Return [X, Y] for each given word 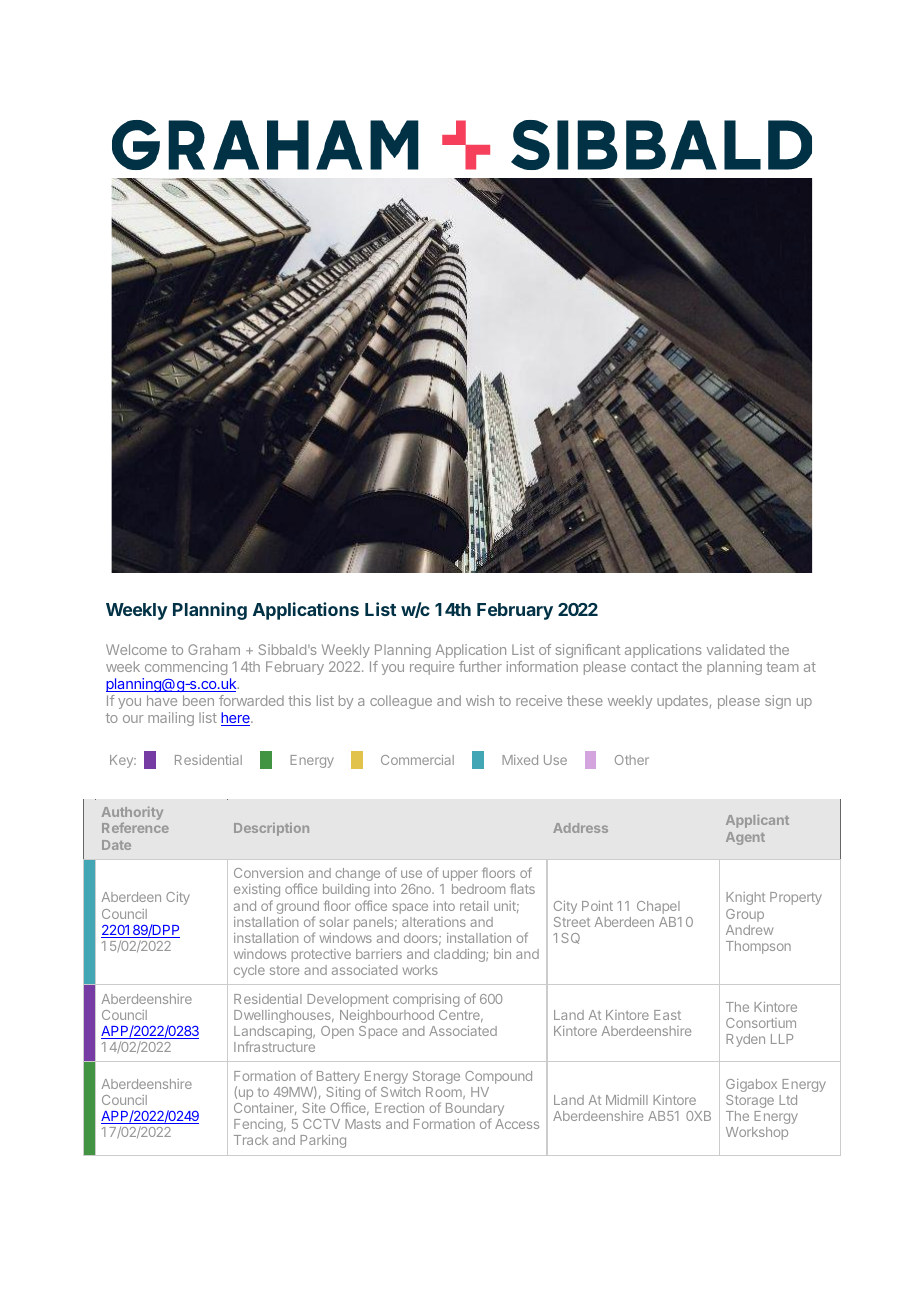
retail [474, 906]
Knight [745, 898]
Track [251, 1140]
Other [632, 760]
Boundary [475, 1111]
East [667, 1015]
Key [122, 761]
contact [654, 667]
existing [257, 892]
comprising [426, 1000]
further [480, 666]
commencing [184, 670]
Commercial [417, 760]
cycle [249, 971]
